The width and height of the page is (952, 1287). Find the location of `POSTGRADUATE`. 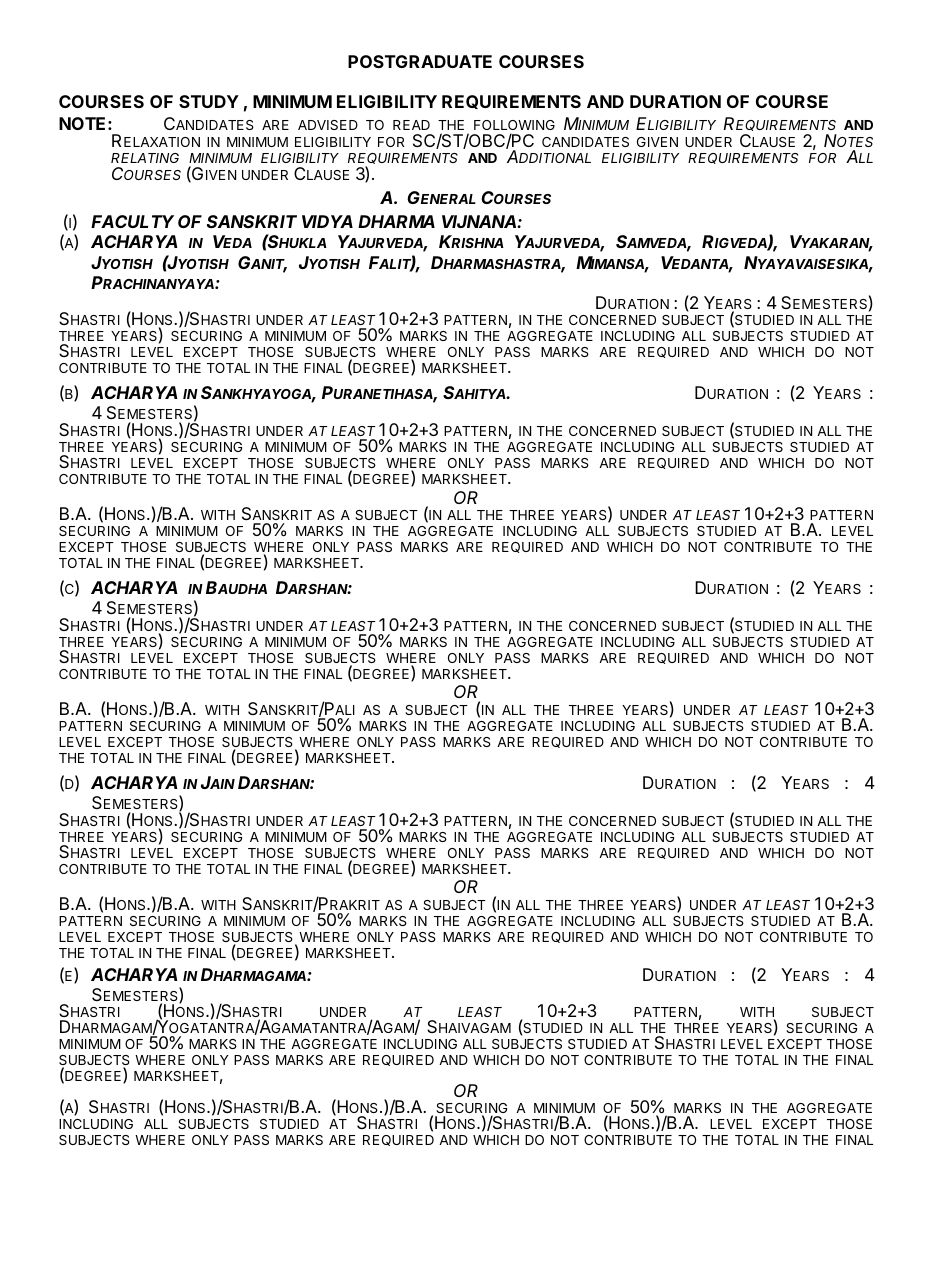

POSTGRADUATE is located at coordinates (420, 61).
